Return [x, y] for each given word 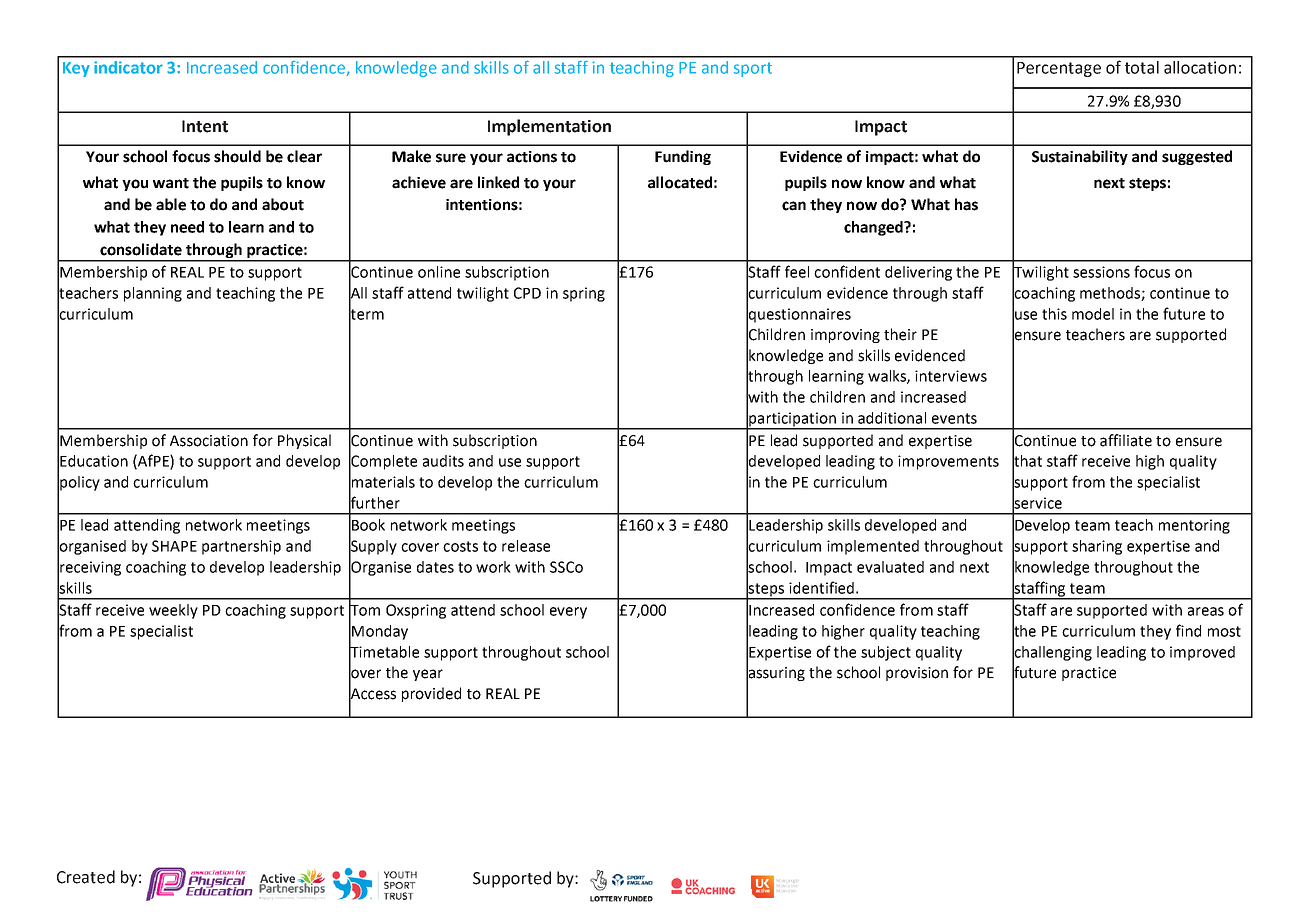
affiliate [1126, 440]
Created [86, 877]
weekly [173, 611]
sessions [1101, 272]
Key [76, 69]
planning [153, 294]
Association [209, 441]
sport [753, 69]
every [568, 613]
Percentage [1059, 69]
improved [1202, 653]
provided [431, 694]
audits [443, 461]
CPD [527, 293]
